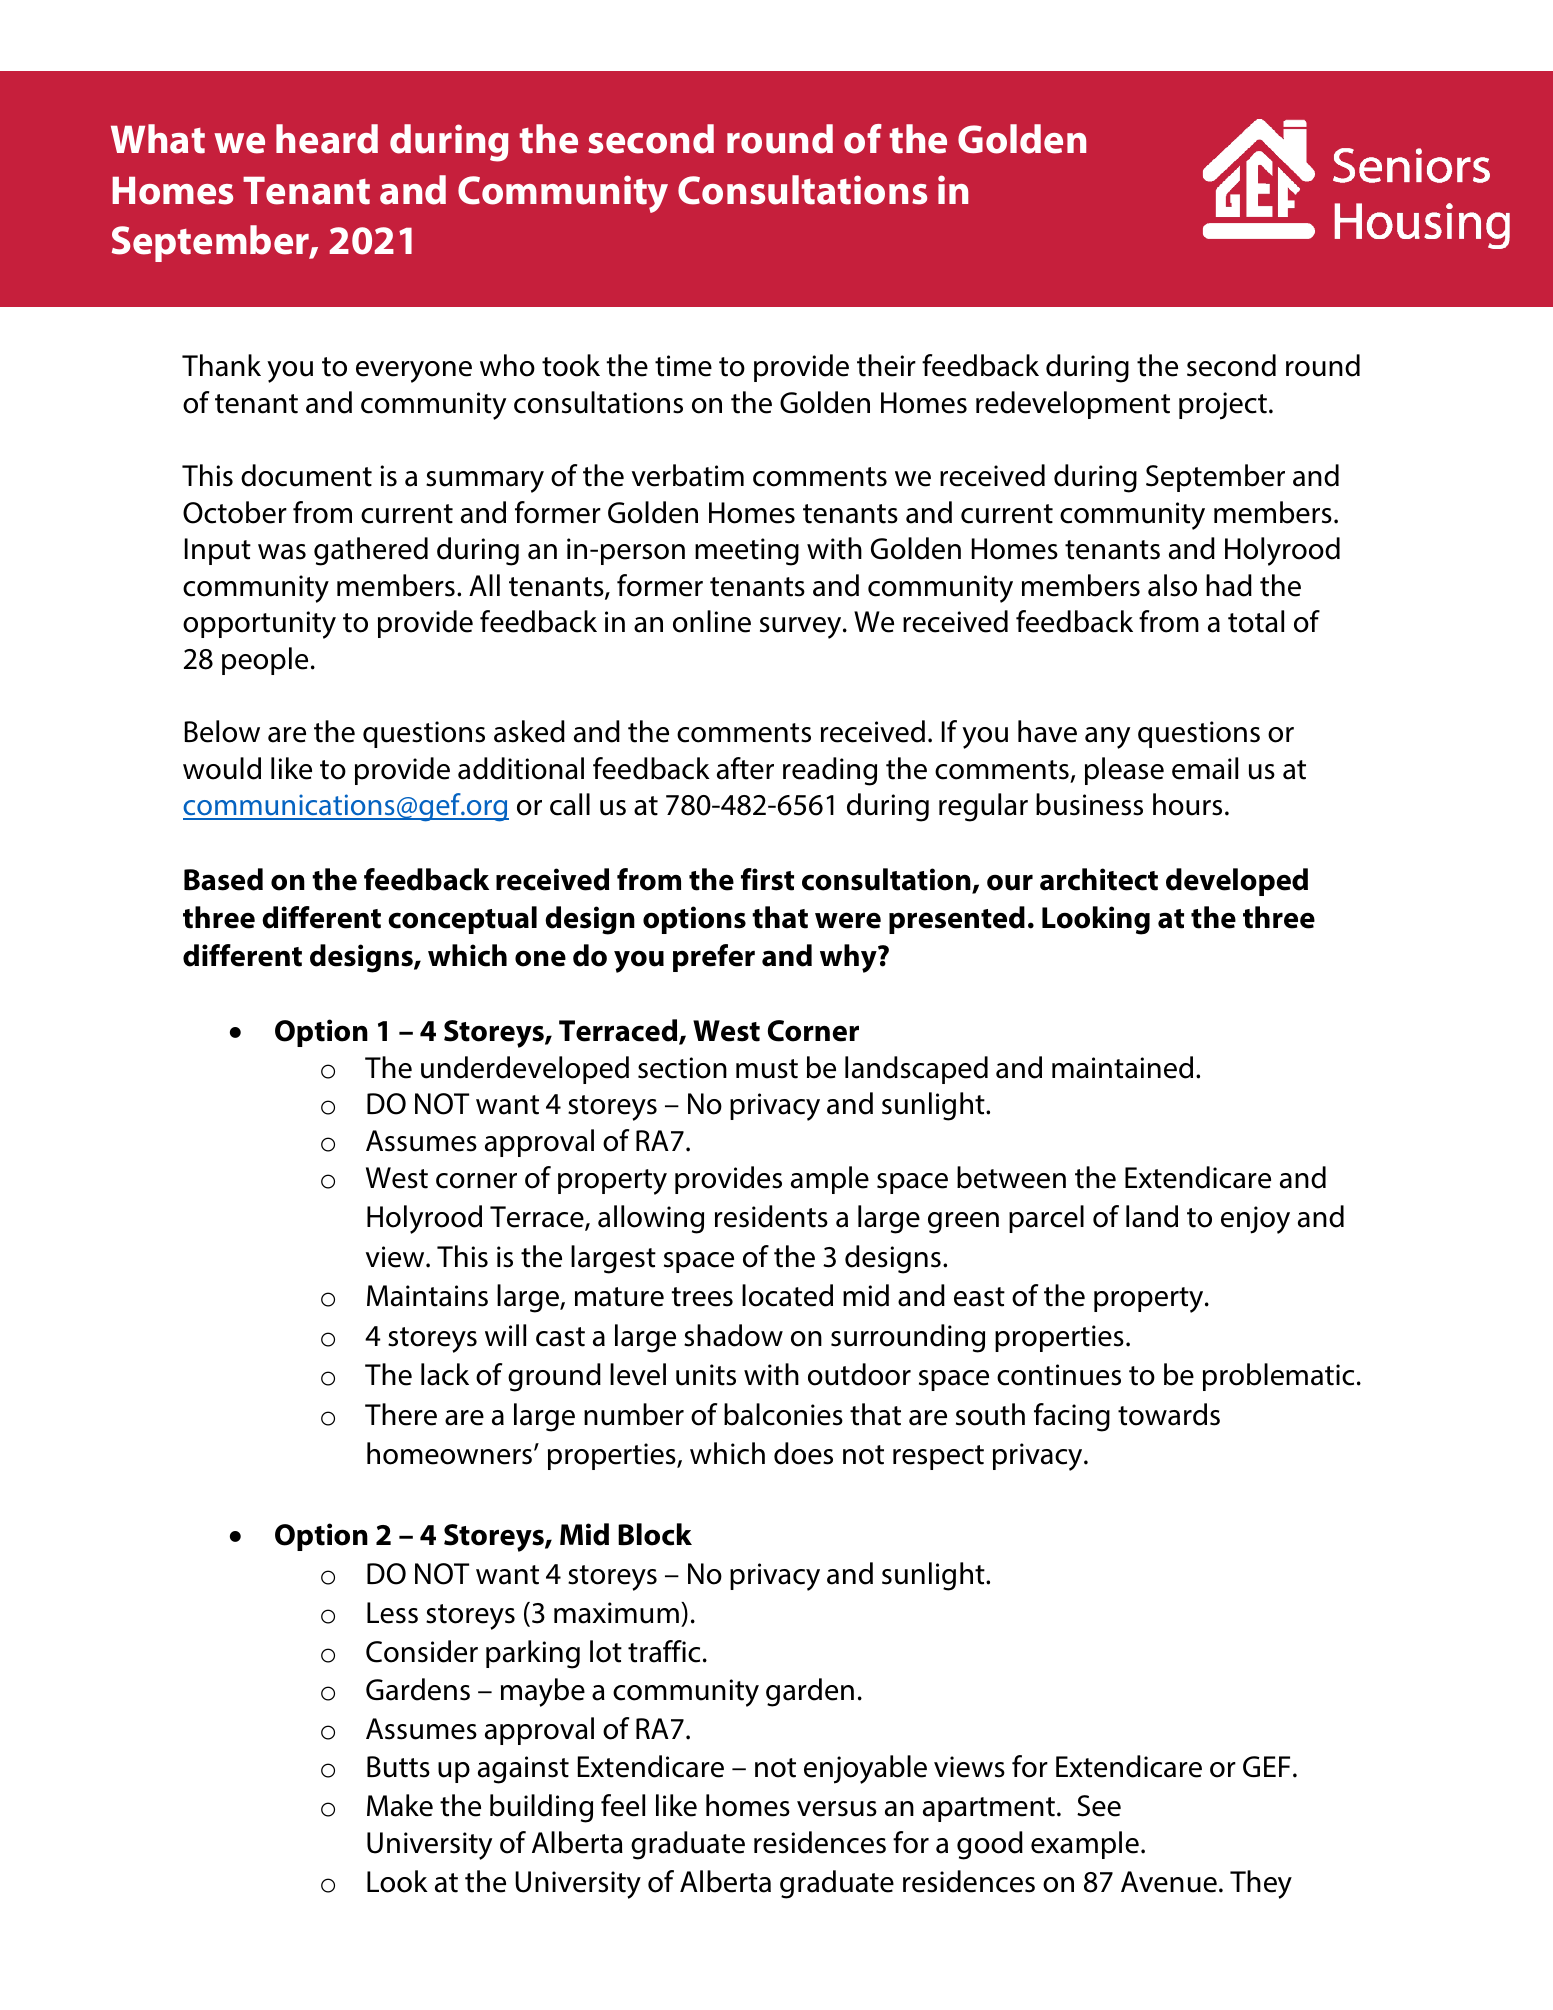 The image size is (1553, 2010). What do you see at coordinates (222, 731) in the page?
I see `Below` at bounding box center [222, 731].
